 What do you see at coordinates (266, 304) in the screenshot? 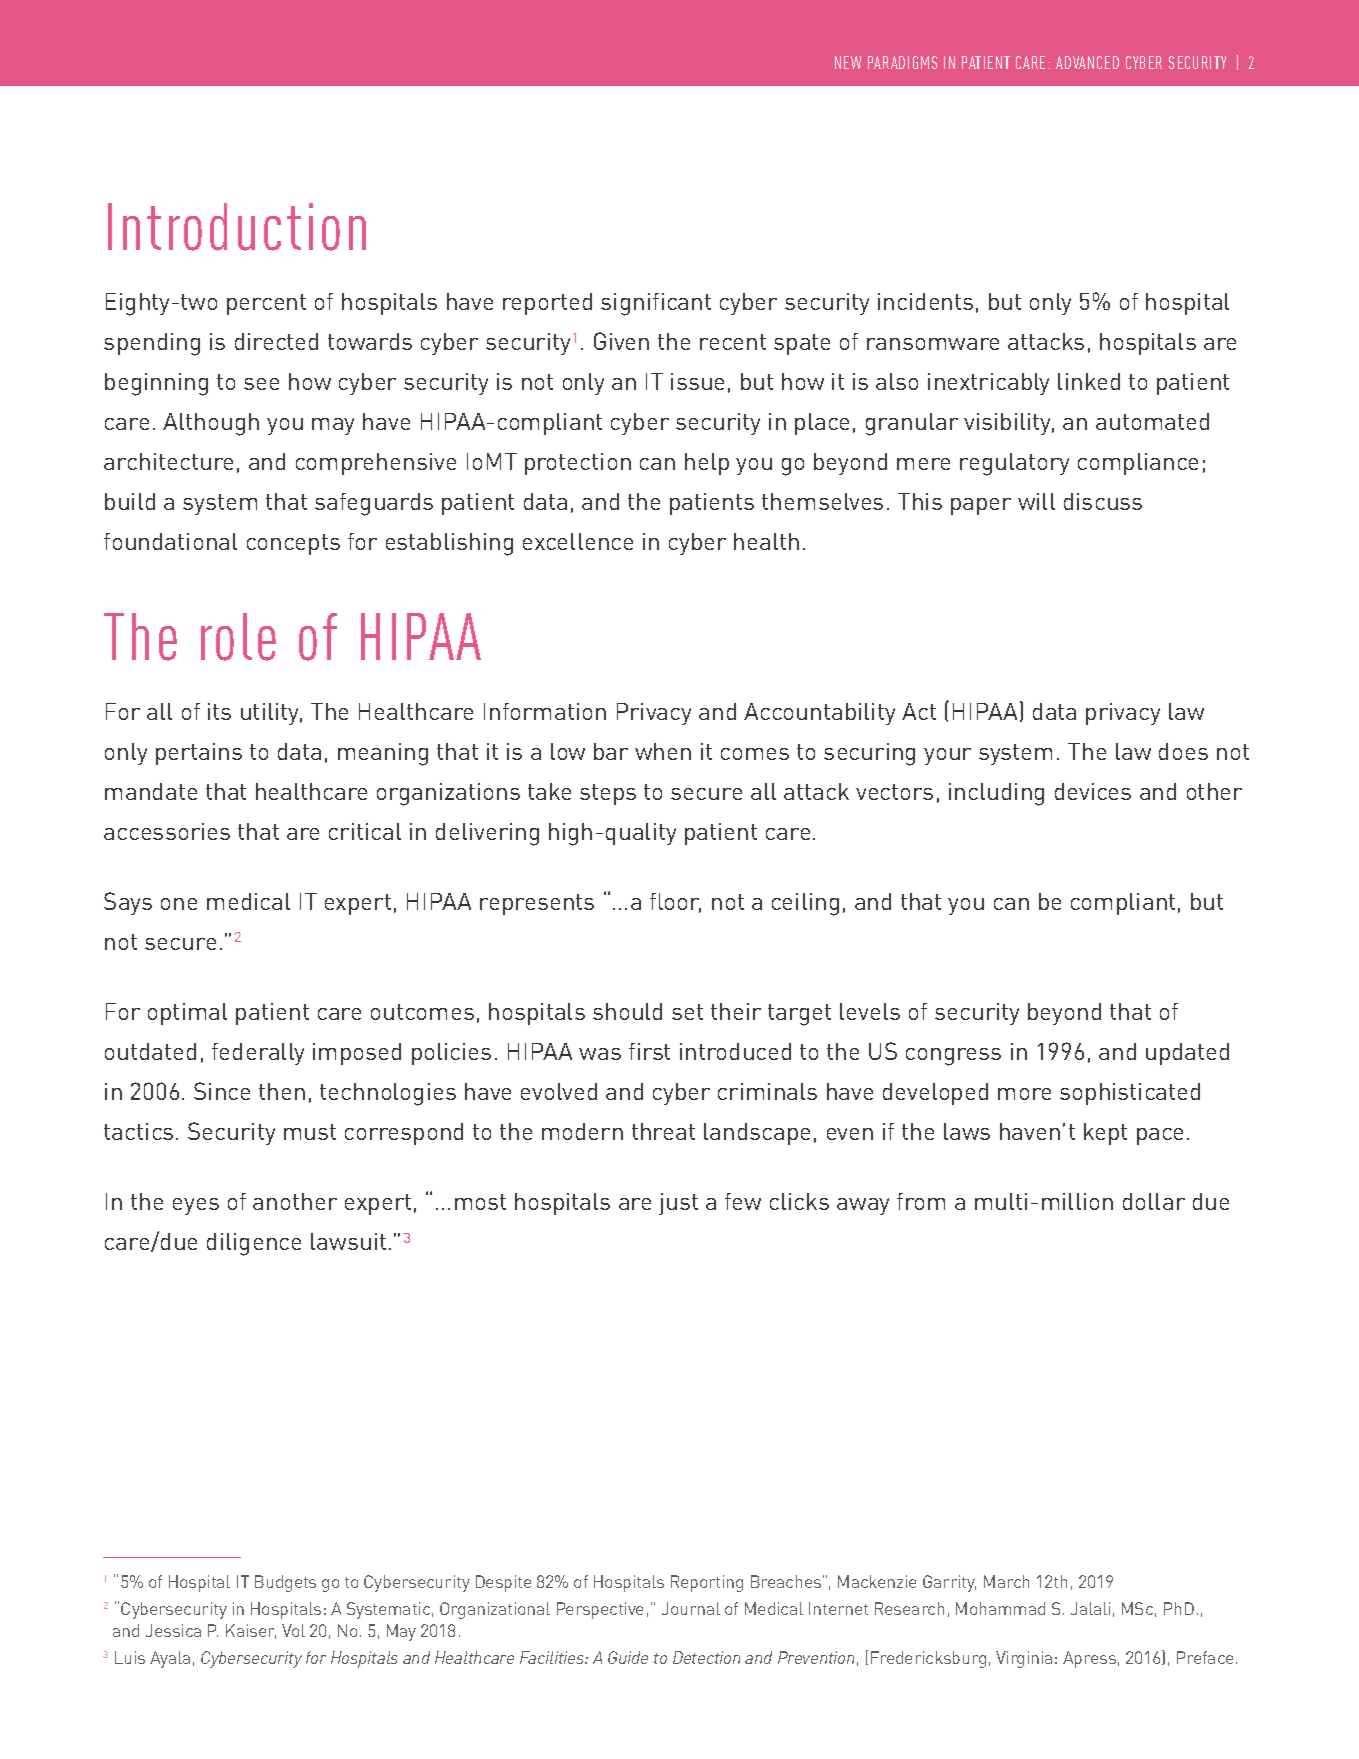
I see `percent` at bounding box center [266, 304].
